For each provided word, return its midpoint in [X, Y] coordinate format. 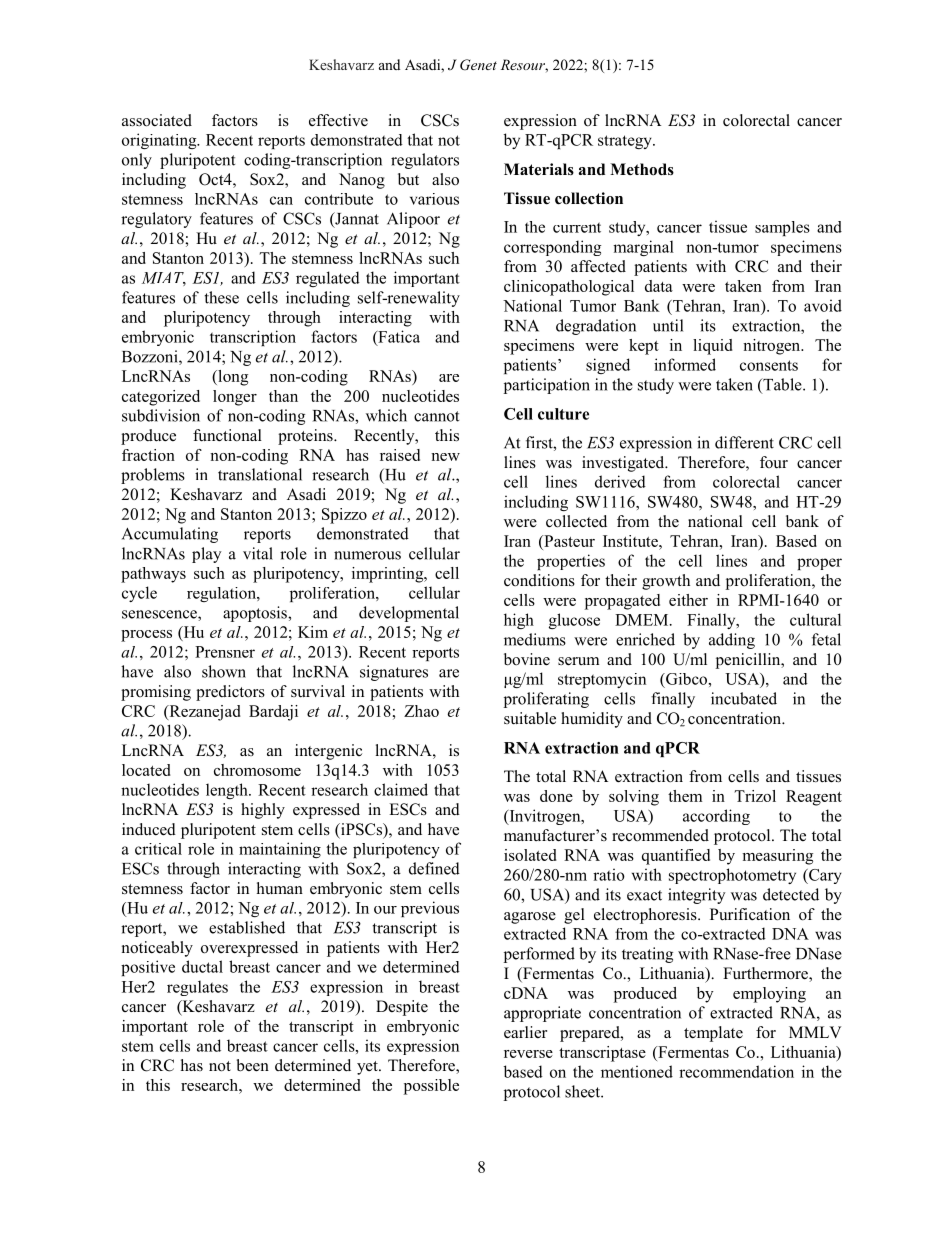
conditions [539, 580]
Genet [478, 65]
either [688, 600]
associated [157, 120]
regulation [222, 594]
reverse [528, 1054]
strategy [626, 142]
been [253, 1065]
